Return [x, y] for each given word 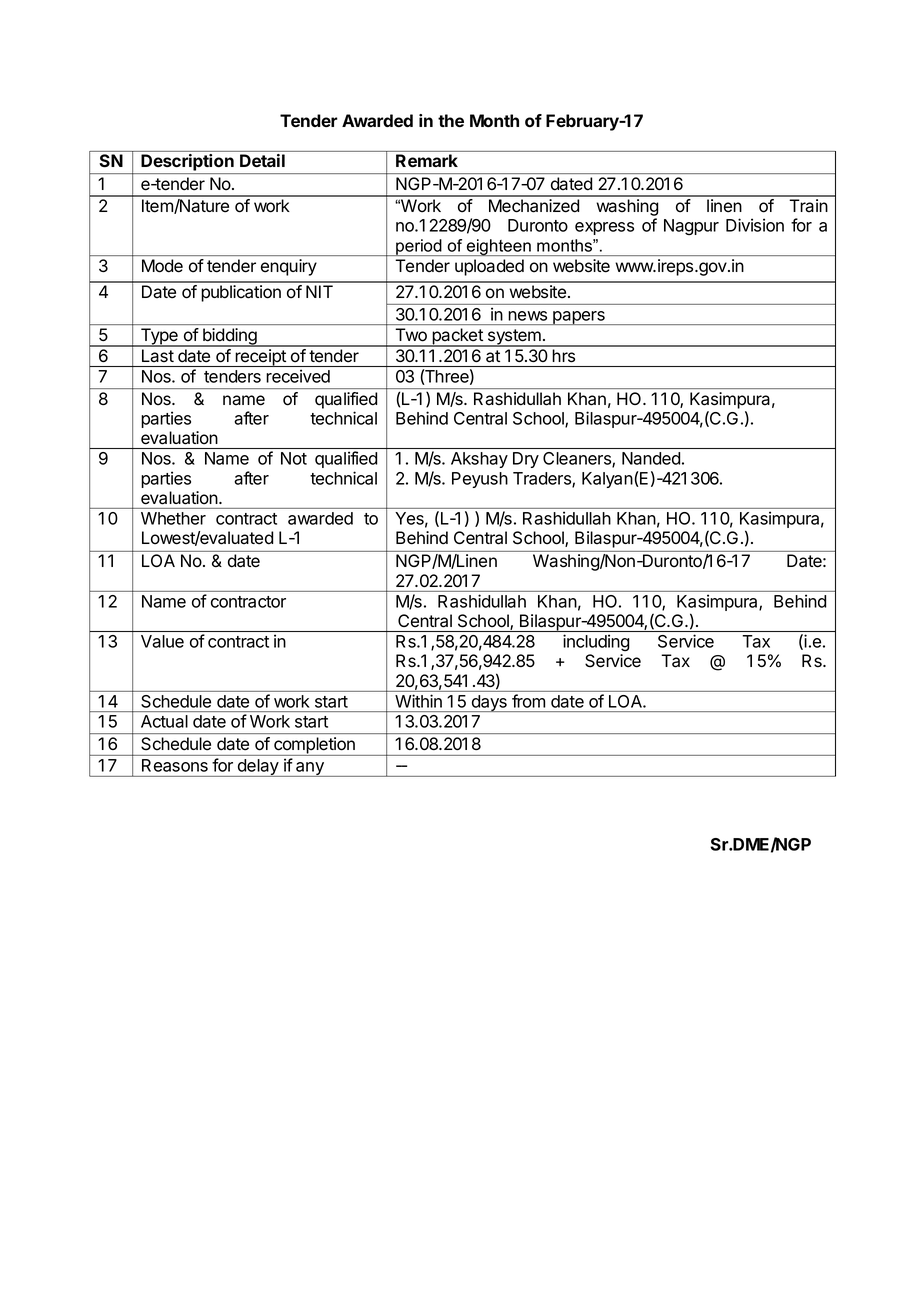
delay [258, 768]
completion [314, 746]
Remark [427, 160]
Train [808, 206]
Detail [262, 160]
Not [294, 458]
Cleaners [578, 459]
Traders [543, 479]
